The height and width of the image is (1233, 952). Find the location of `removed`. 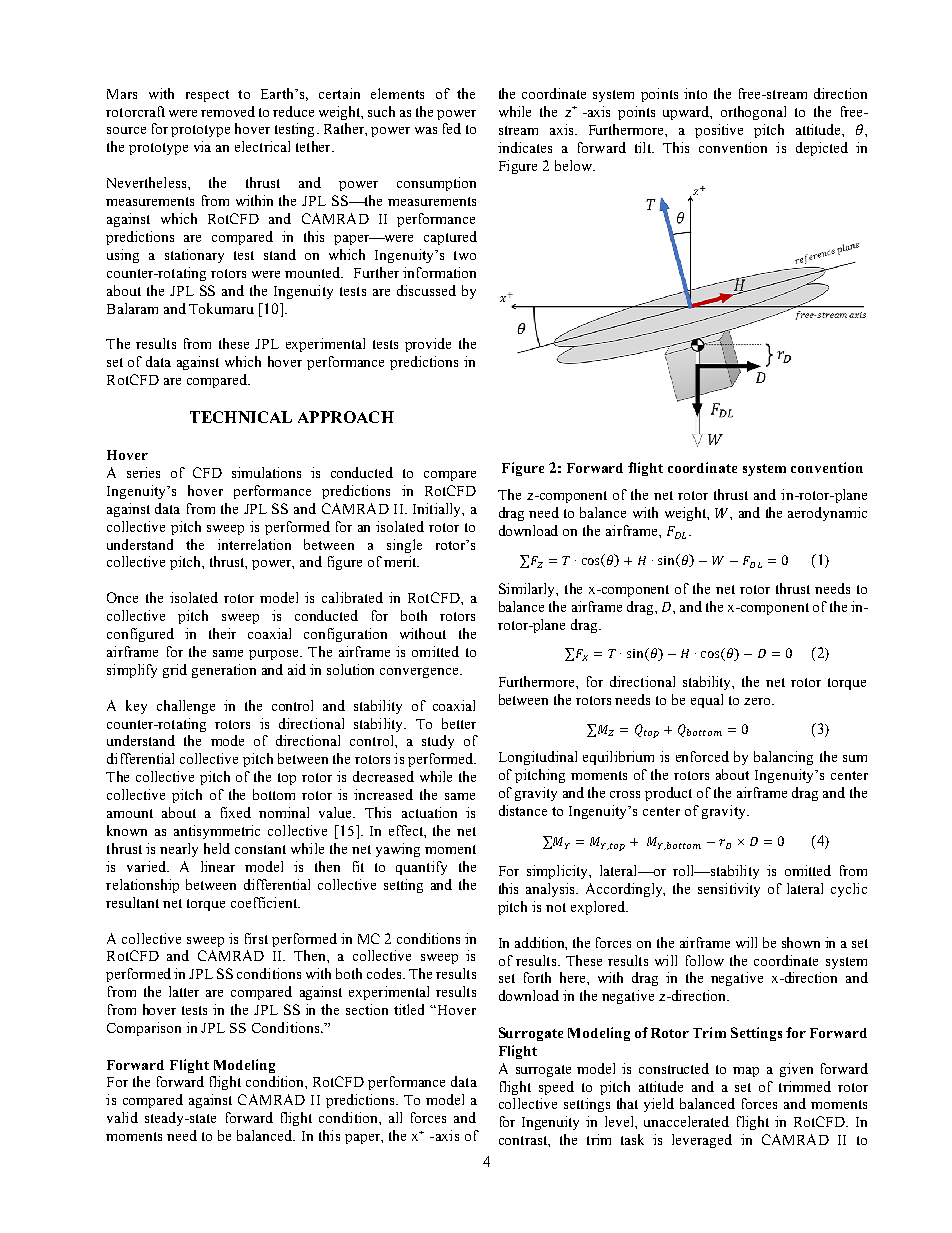

removed is located at coordinates (228, 111).
